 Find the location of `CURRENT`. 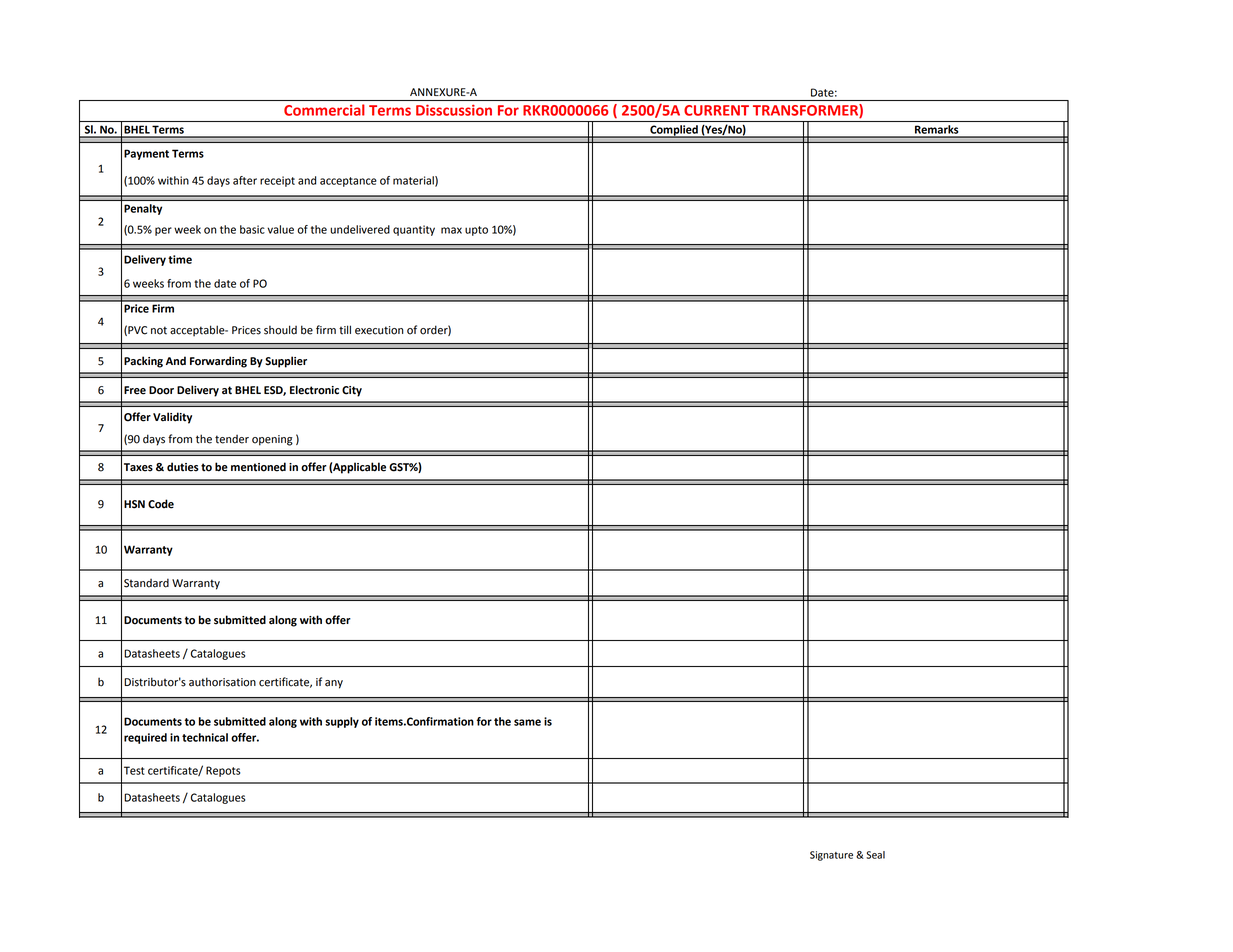

CURRENT is located at coordinates (716, 110).
